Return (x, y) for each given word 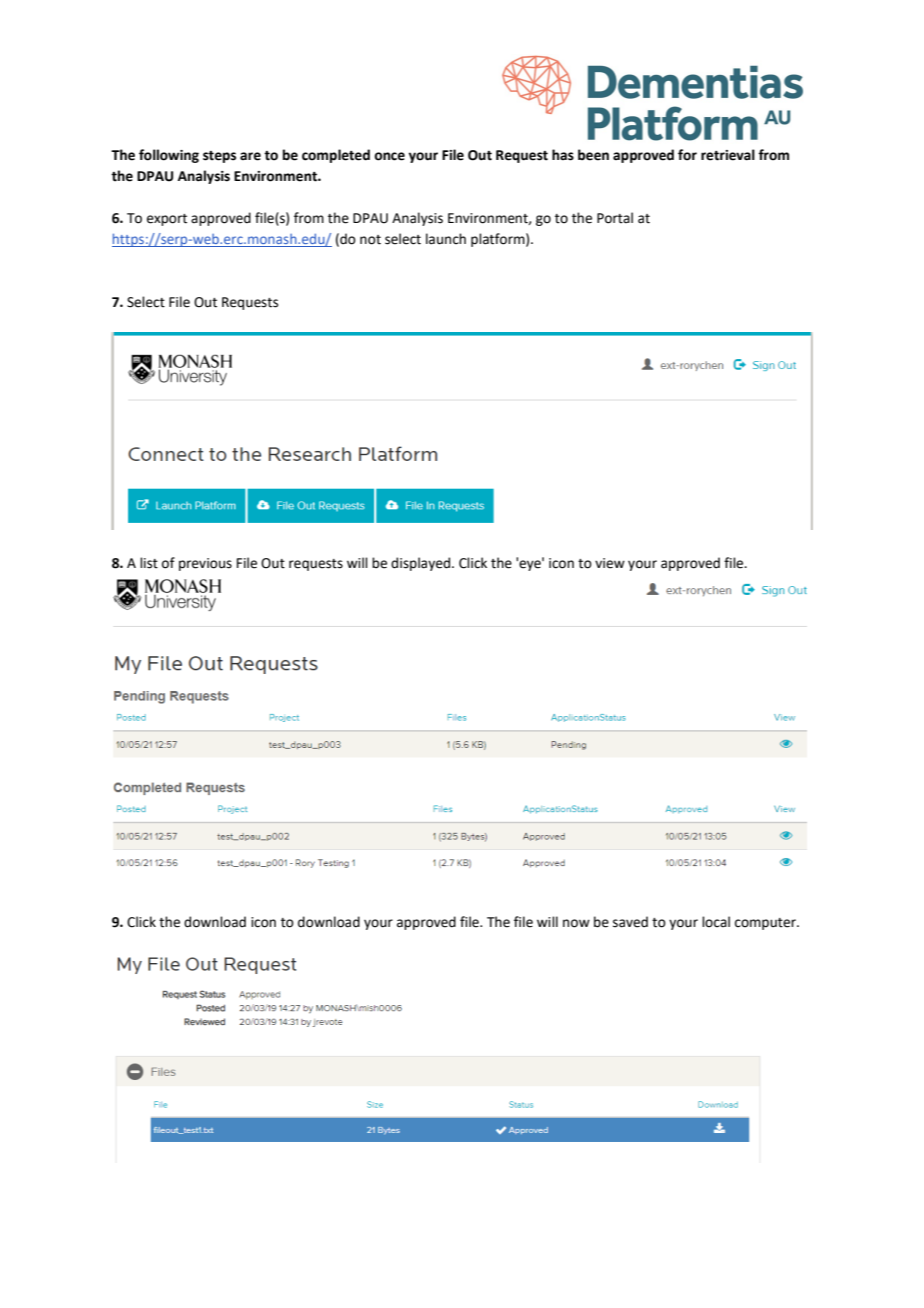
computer (766, 924)
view (610, 563)
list (149, 563)
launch (446, 239)
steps (219, 157)
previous (205, 564)
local (716, 922)
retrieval (728, 155)
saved (630, 922)
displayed (422, 564)
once (389, 156)
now (576, 923)
